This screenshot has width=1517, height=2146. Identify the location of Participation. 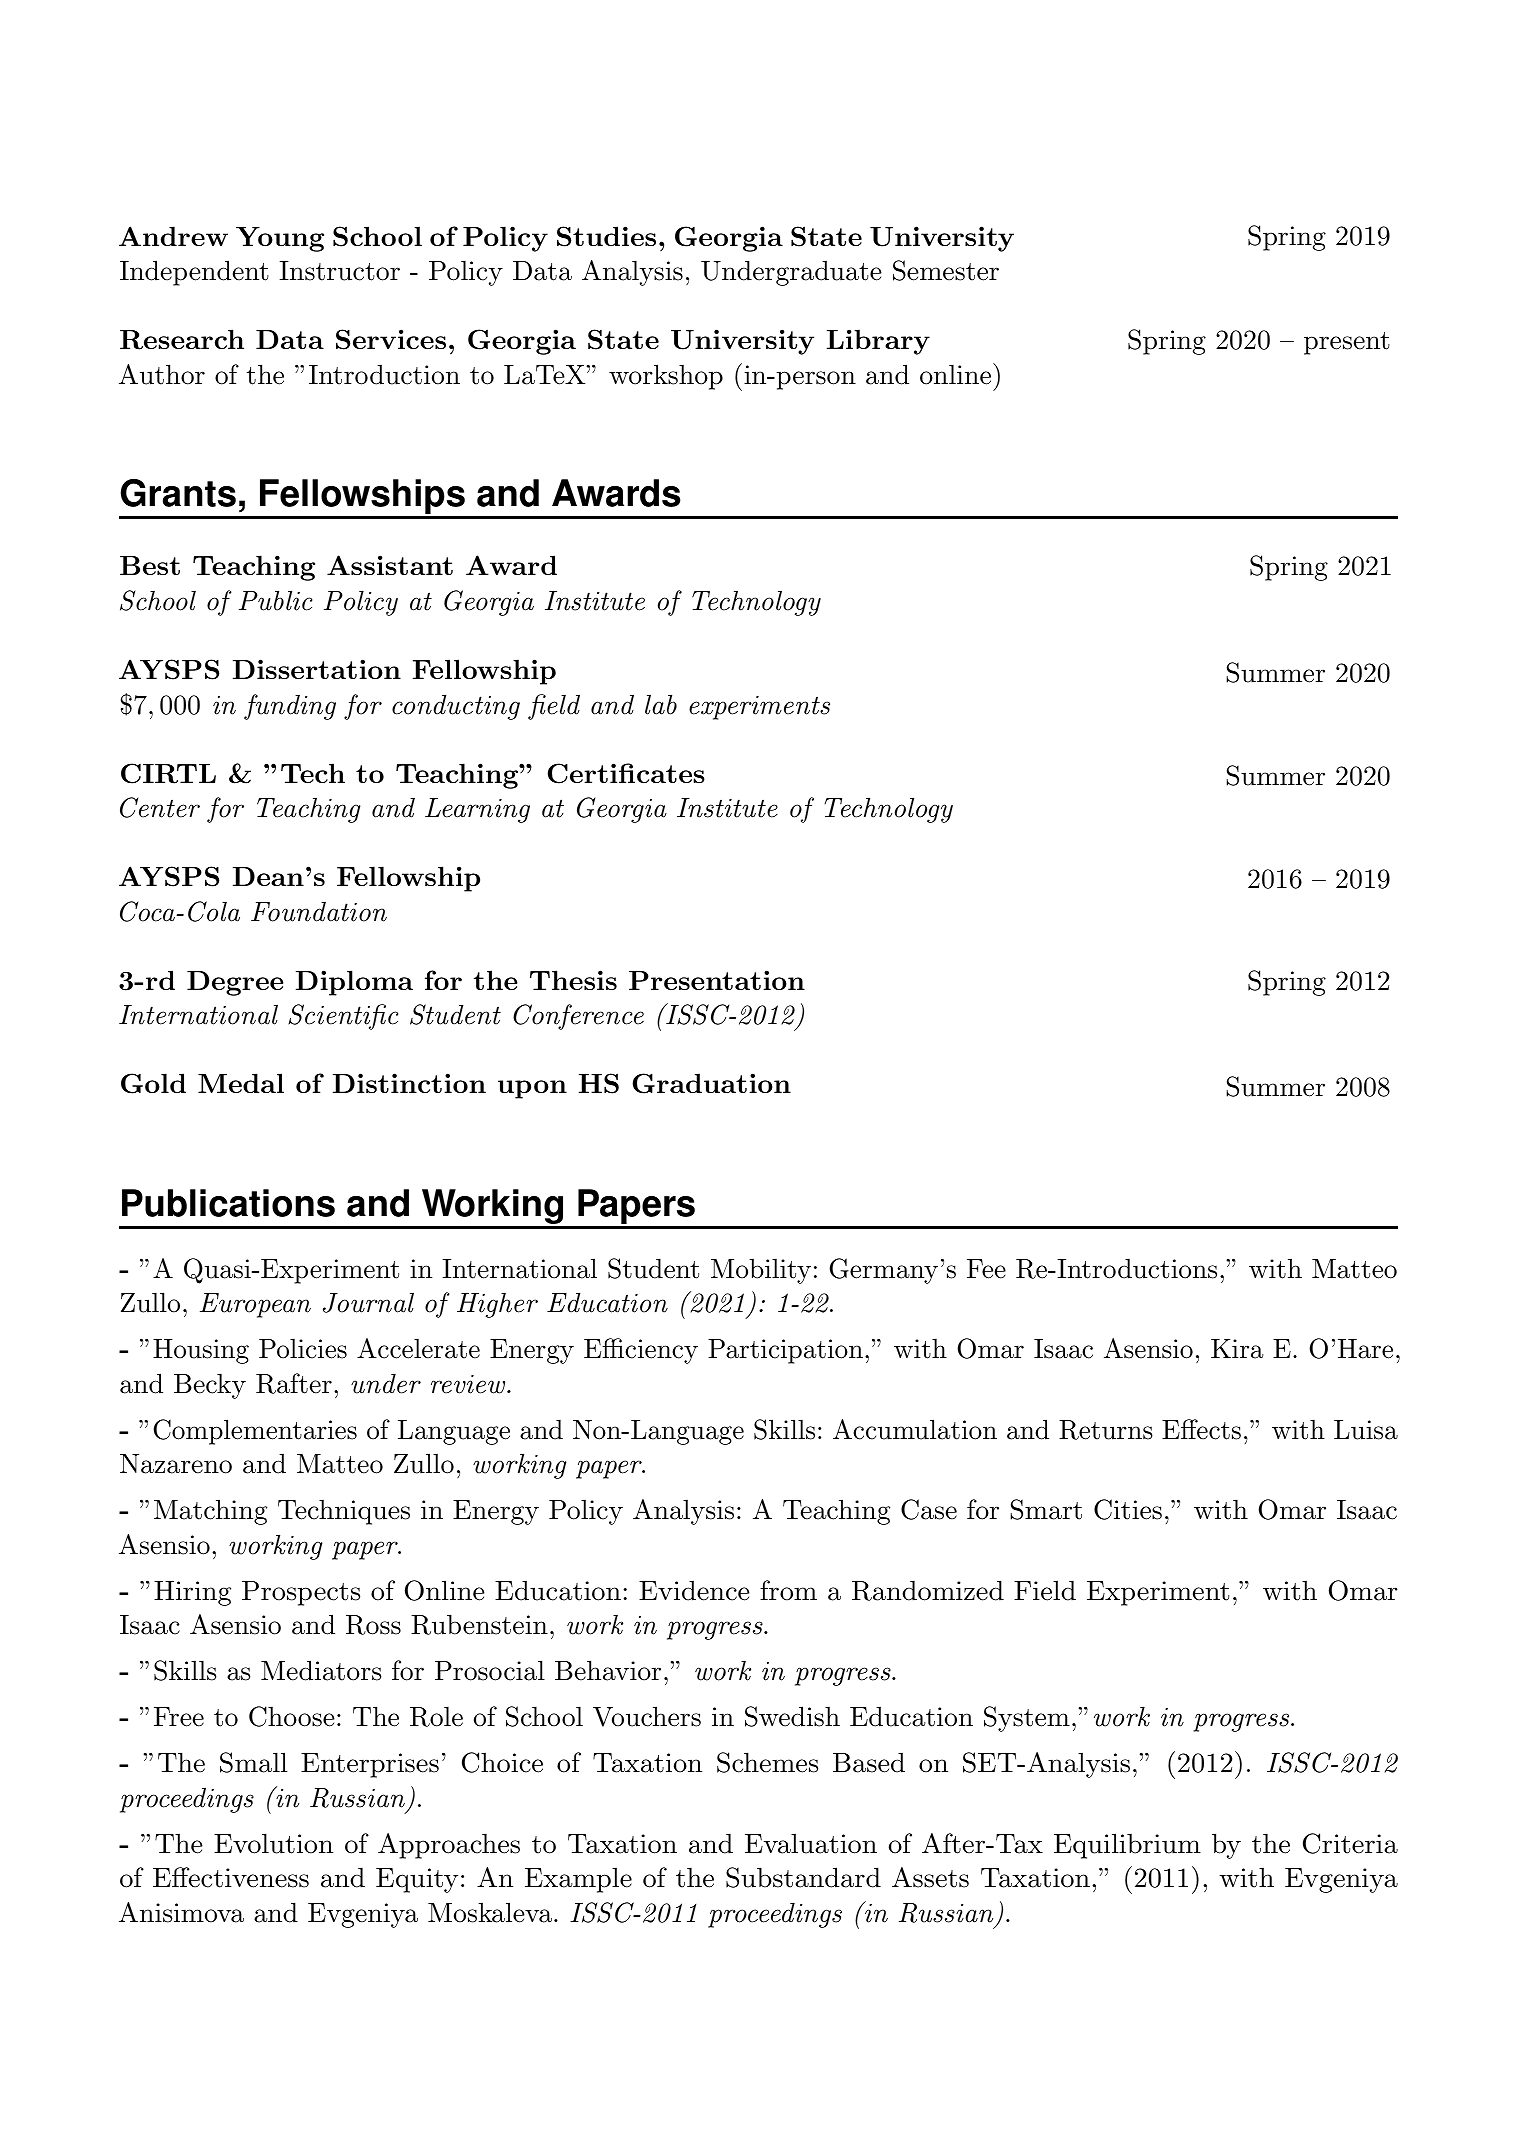
(785, 1351).
